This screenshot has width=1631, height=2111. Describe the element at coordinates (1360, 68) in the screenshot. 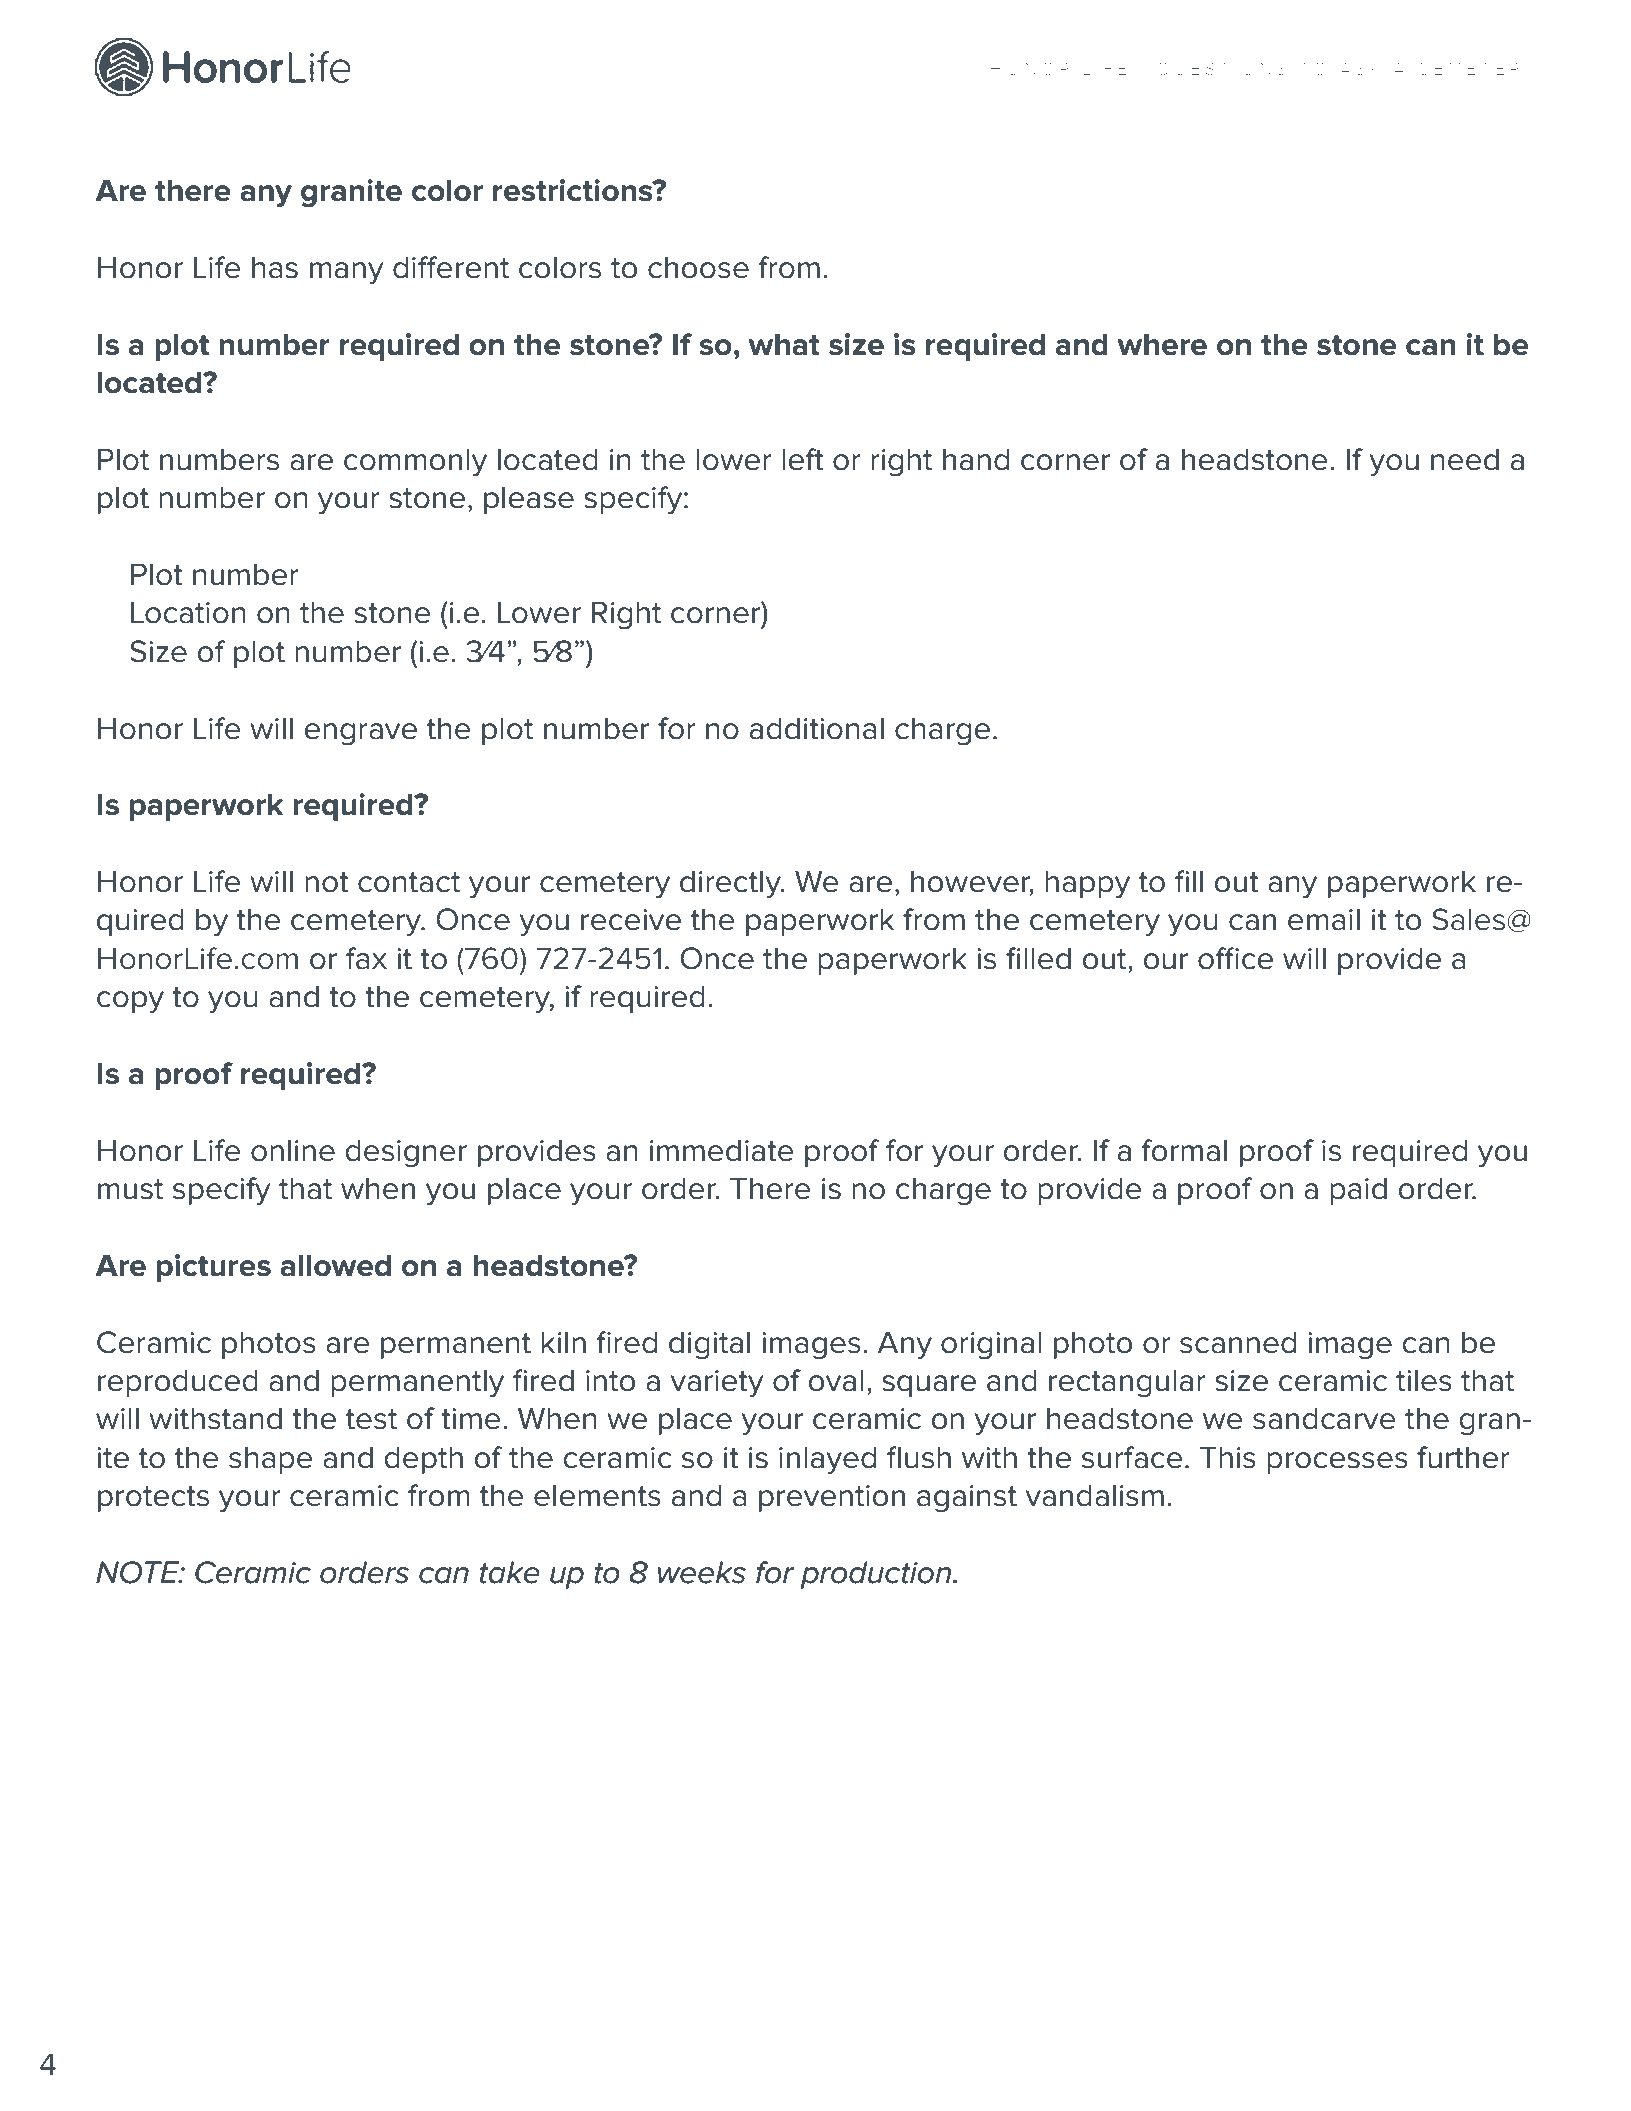

I see `ASK` at that location.
